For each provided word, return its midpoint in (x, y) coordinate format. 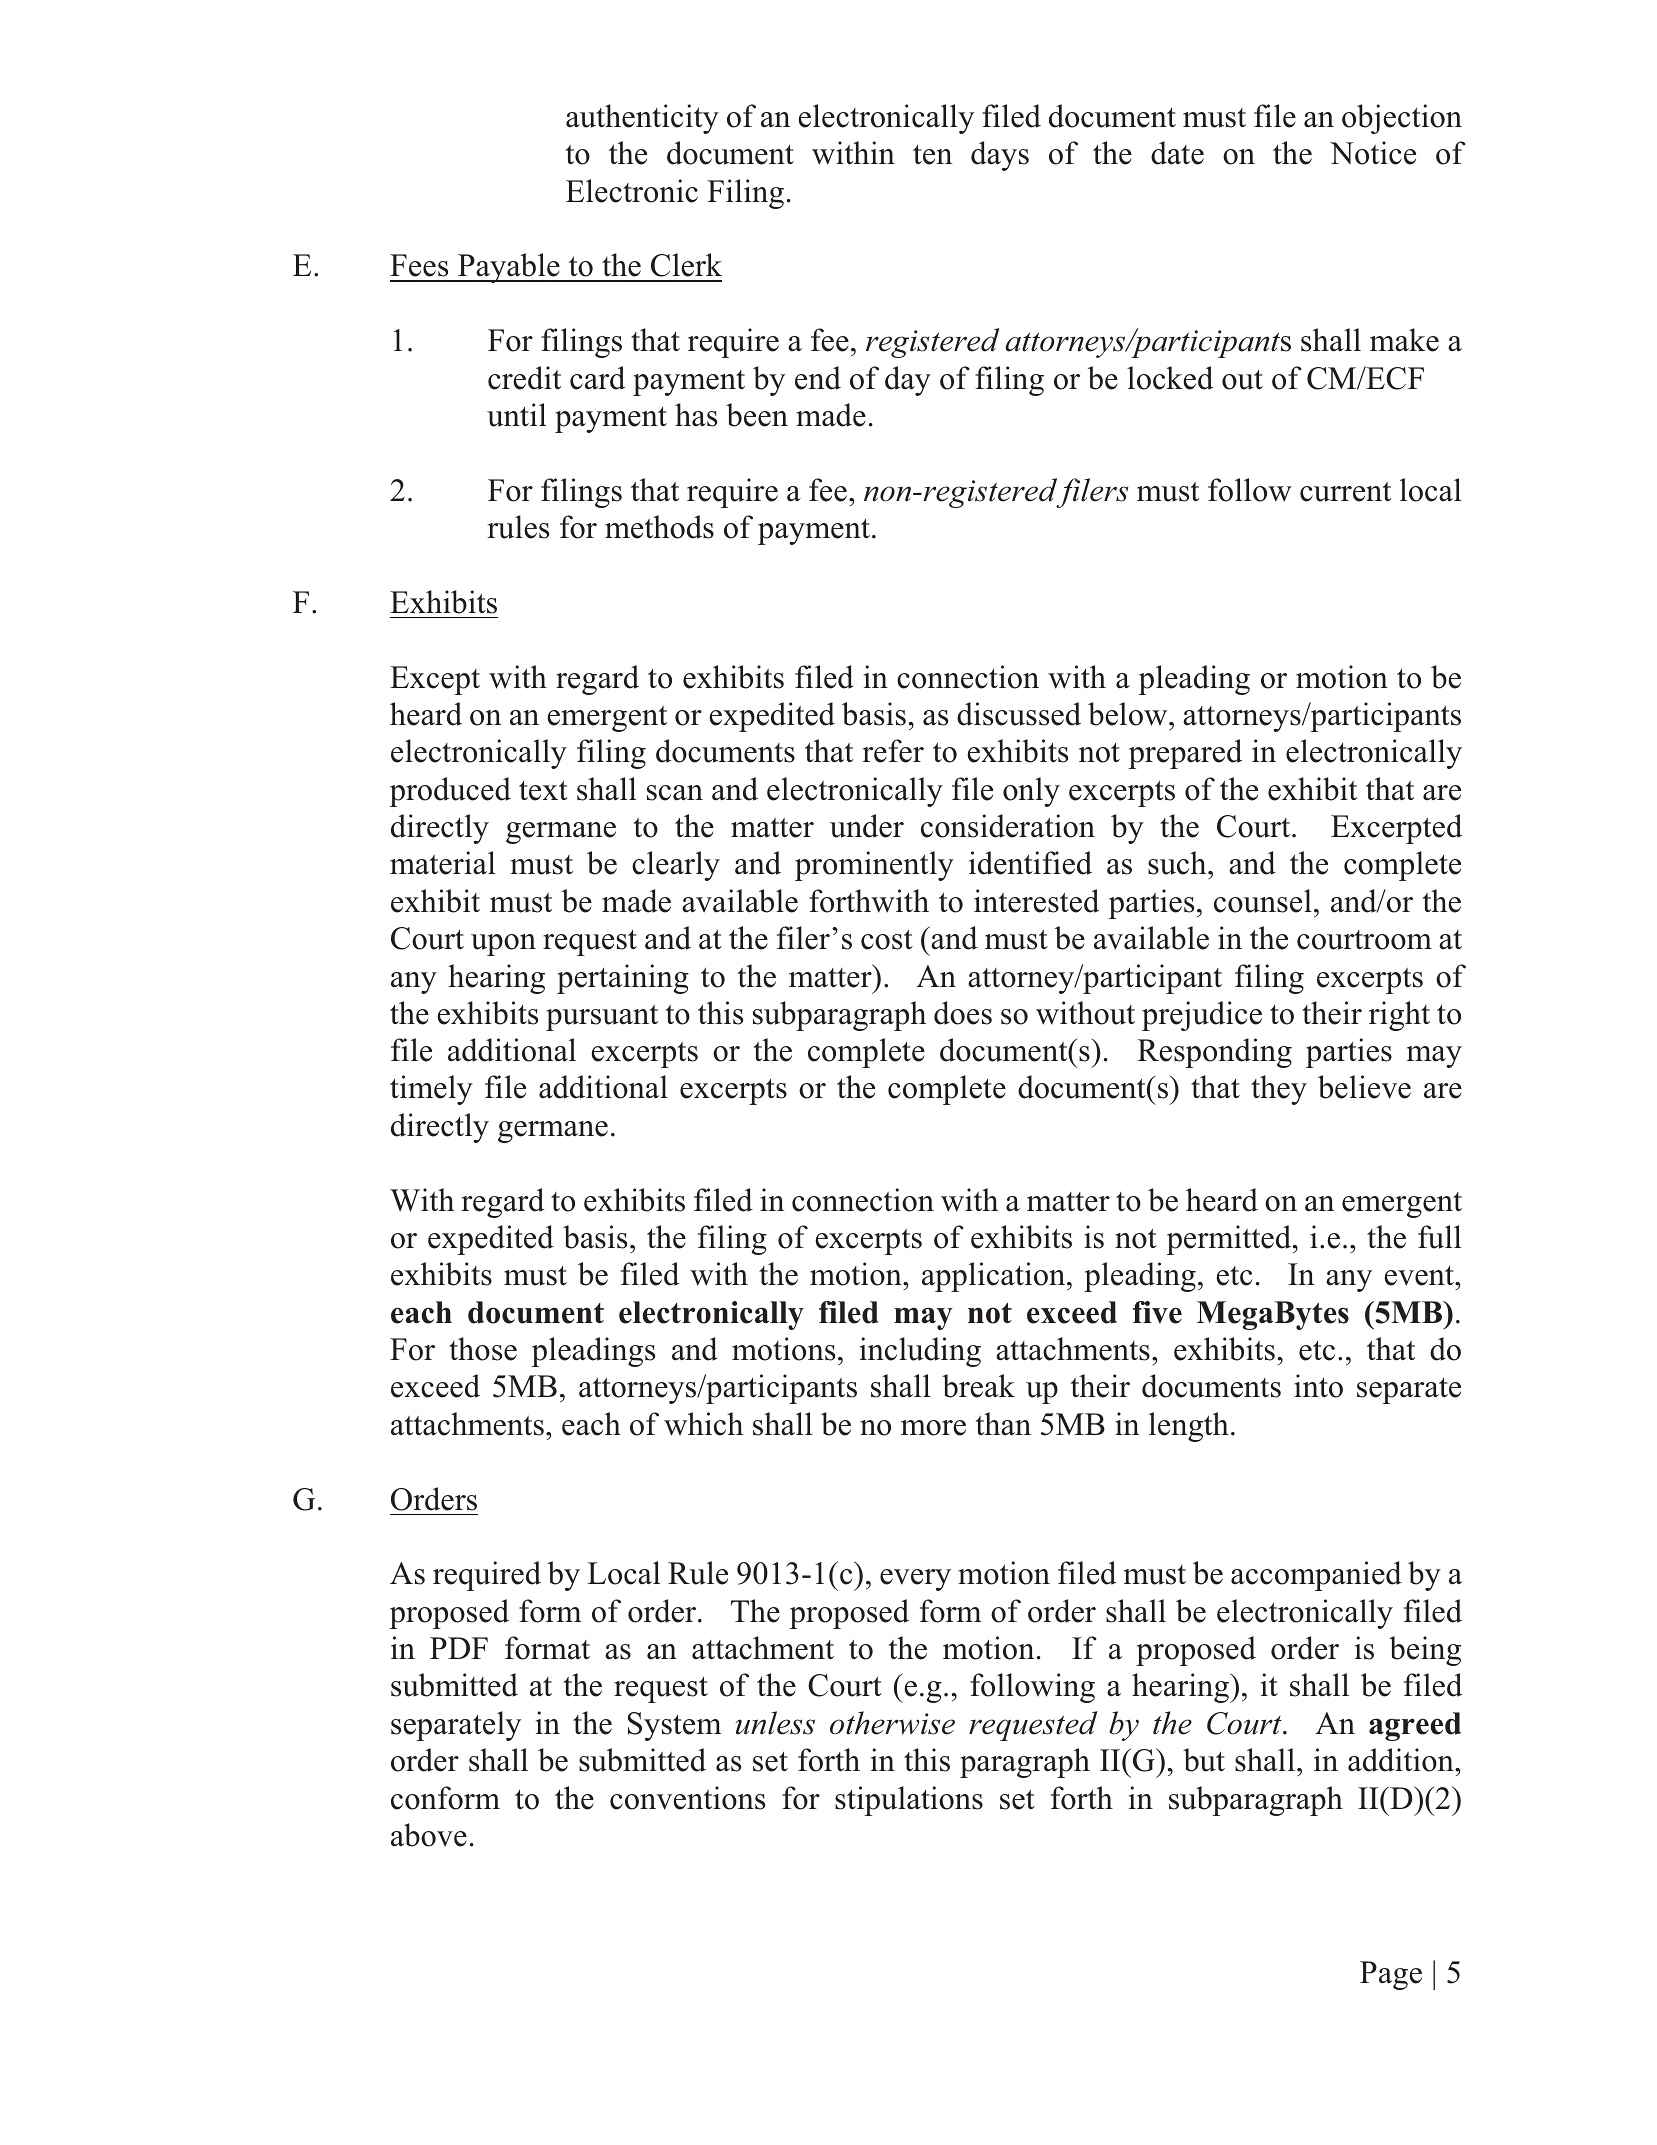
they (1279, 1090)
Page (1391, 1975)
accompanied (1316, 1576)
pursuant (602, 1018)
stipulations (909, 1801)
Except (435, 680)
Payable (509, 268)
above (429, 1835)
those (483, 1349)
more (933, 1428)
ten (932, 155)
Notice (1373, 153)
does (963, 1013)
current (1345, 492)
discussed (1019, 714)
